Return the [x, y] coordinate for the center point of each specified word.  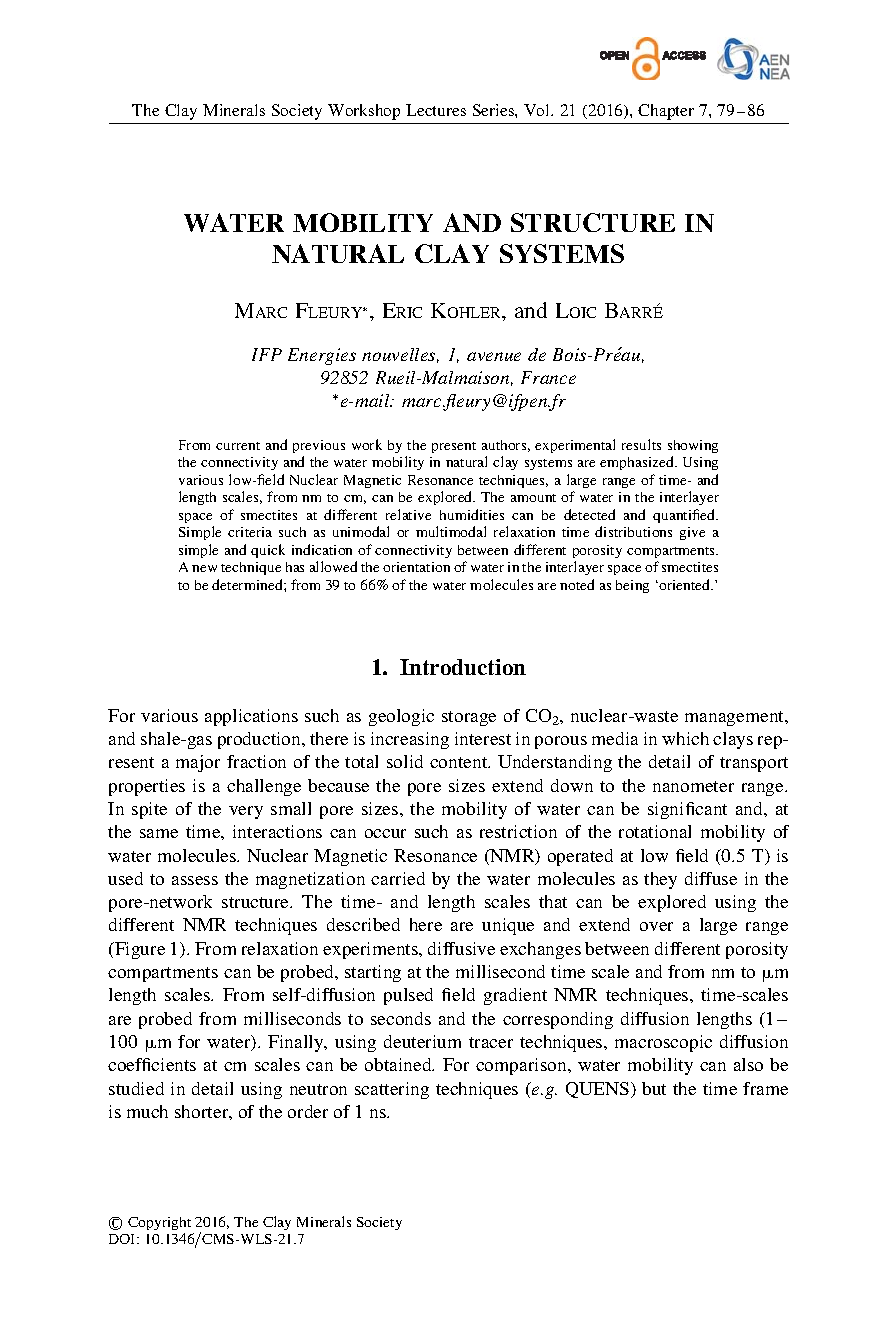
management [736, 718]
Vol [538, 110]
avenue [494, 356]
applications [251, 717]
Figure [139, 950]
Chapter [666, 112]
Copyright [159, 1223]
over [656, 926]
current [238, 446]
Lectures [436, 110]
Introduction [463, 667]
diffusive [461, 948]
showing [693, 446]
